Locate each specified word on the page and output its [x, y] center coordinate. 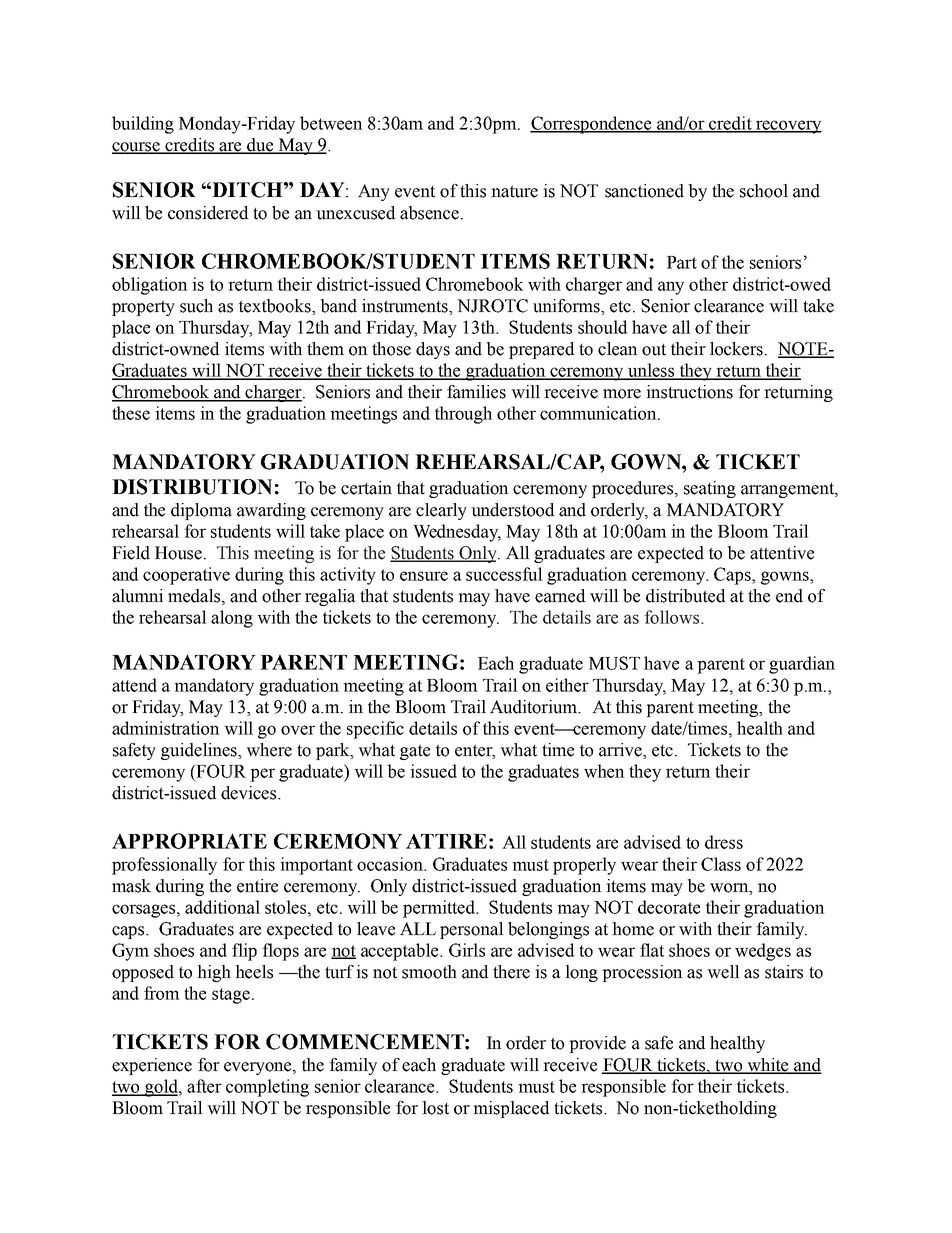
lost [435, 1108]
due [260, 146]
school [764, 191]
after [204, 1086]
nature [514, 191]
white [768, 1066]
